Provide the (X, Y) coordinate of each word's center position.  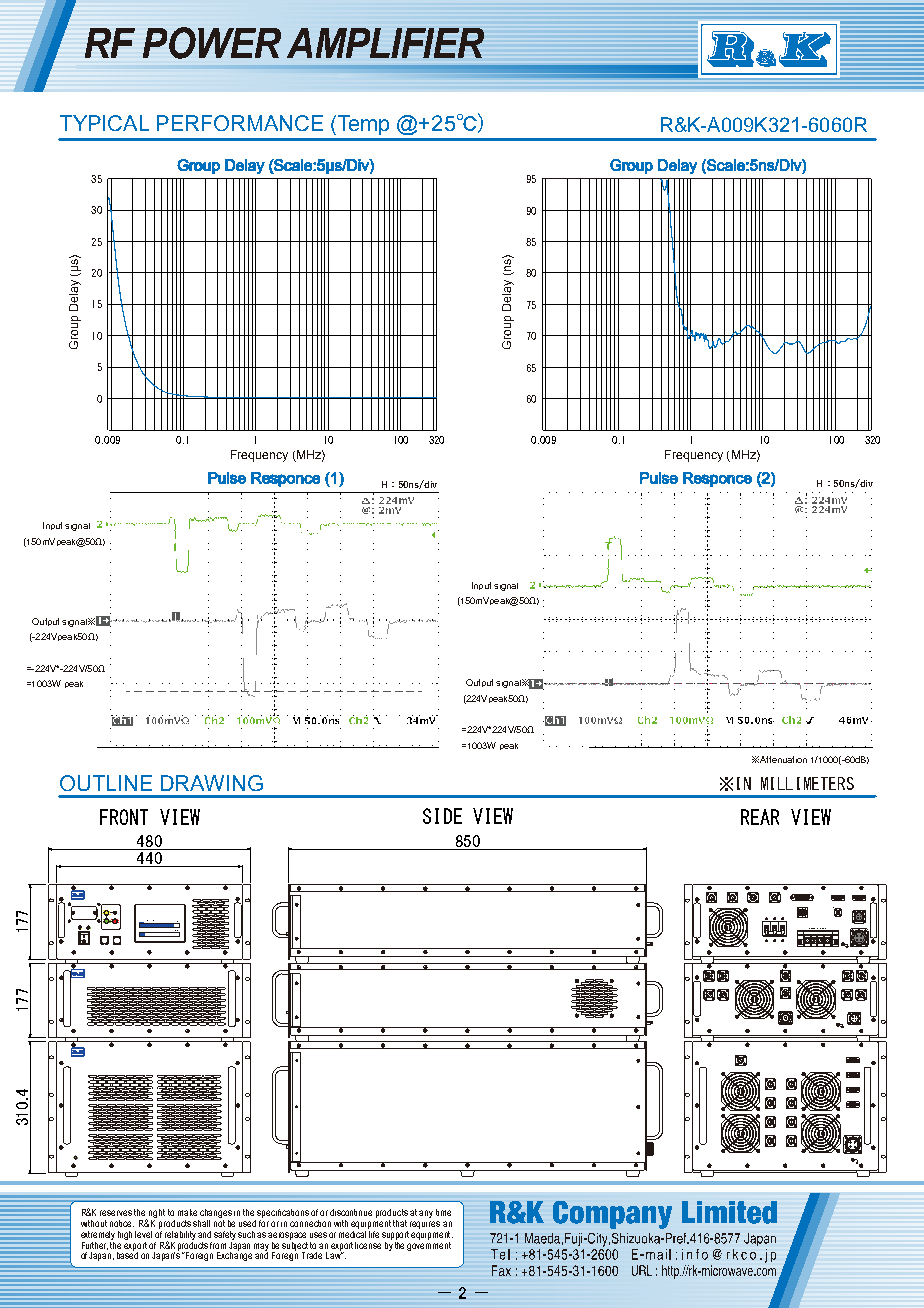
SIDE (442, 816)
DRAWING (212, 783)
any (426, 1214)
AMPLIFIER (385, 43)
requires (425, 1223)
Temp (363, 125)
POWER (212, 43)
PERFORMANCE (240, 123)
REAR (760, 817)
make (187, 1212)
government (429, 1245)
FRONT (124, 817)
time (443, 1212)
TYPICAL (104, 123)
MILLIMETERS (807, 783)
